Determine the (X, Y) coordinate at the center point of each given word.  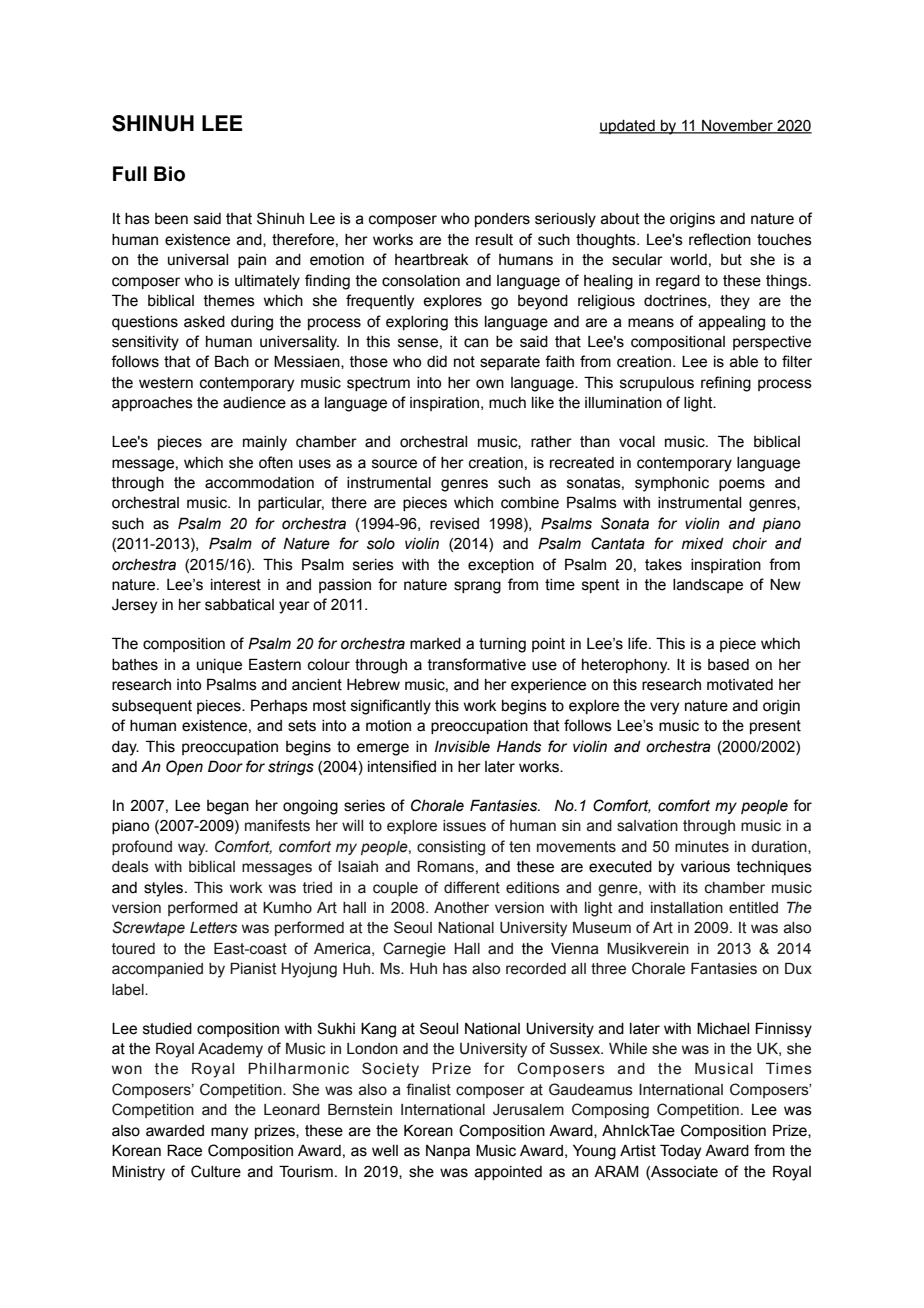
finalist (428, 1089)
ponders (502, 220)
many (229, 1133)
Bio (169, 174)
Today (680, 1152)
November (737, 127)
